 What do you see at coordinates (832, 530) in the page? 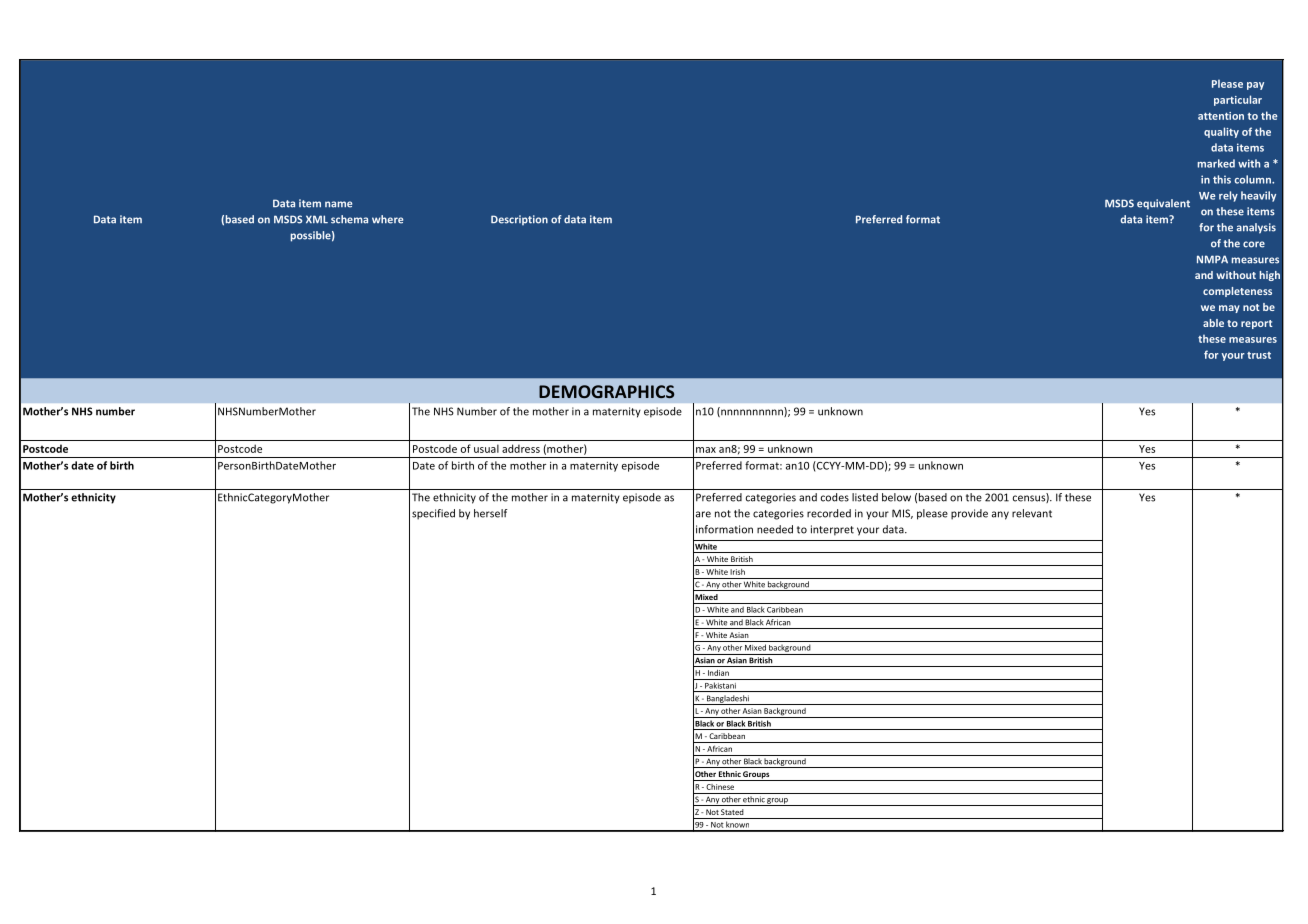
I see `interpret` at bounding box center [832, 530].
